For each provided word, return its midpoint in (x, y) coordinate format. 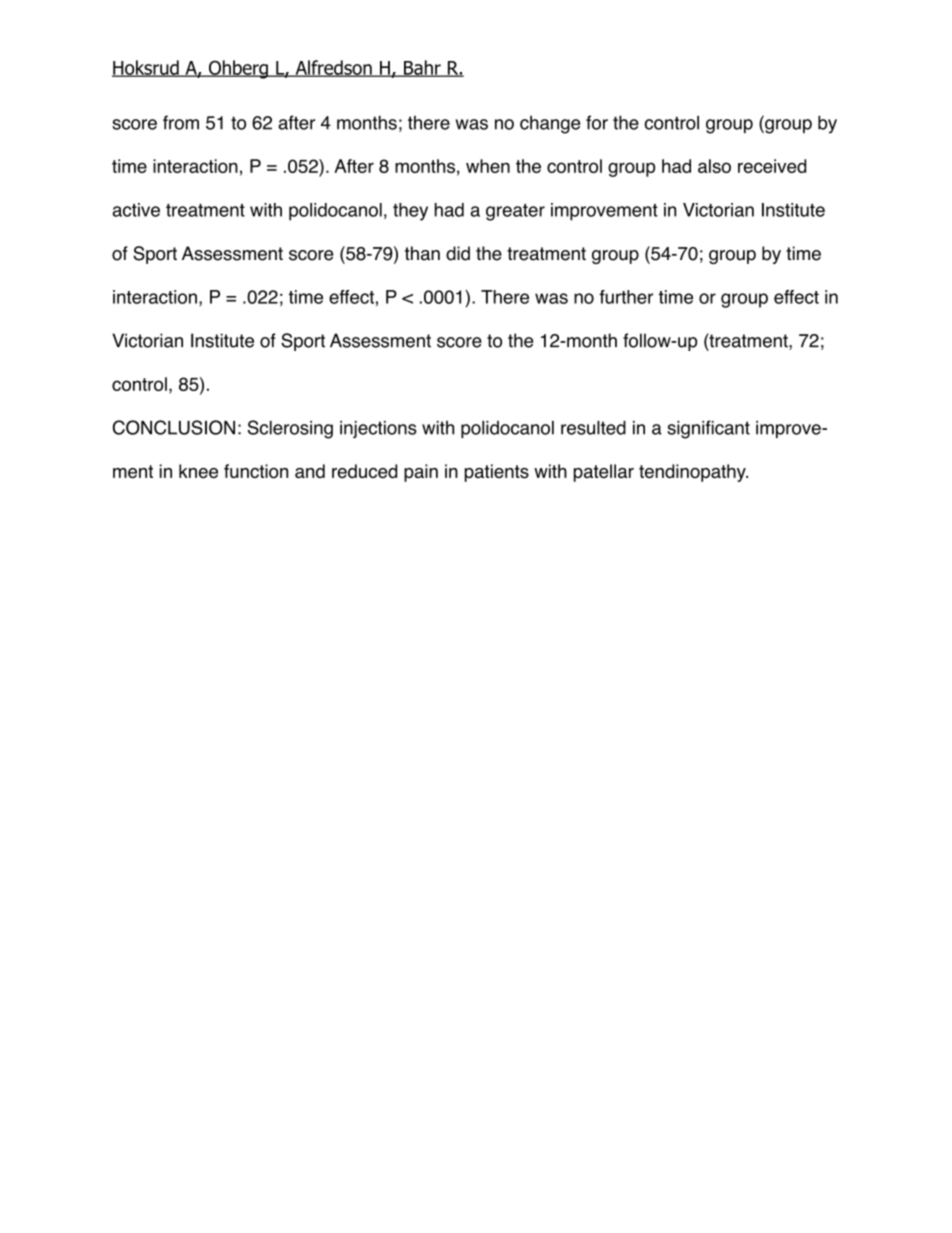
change (550, 125)
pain (421, 473)
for (597, 122)
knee (198, 471)
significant (708, 429)
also (714, 166)
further (626, 297)
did (458, 253)
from (181, 122)
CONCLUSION (174, 427)
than (422, 253)
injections (378, 429)
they (410, 212)
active (136, 210)
